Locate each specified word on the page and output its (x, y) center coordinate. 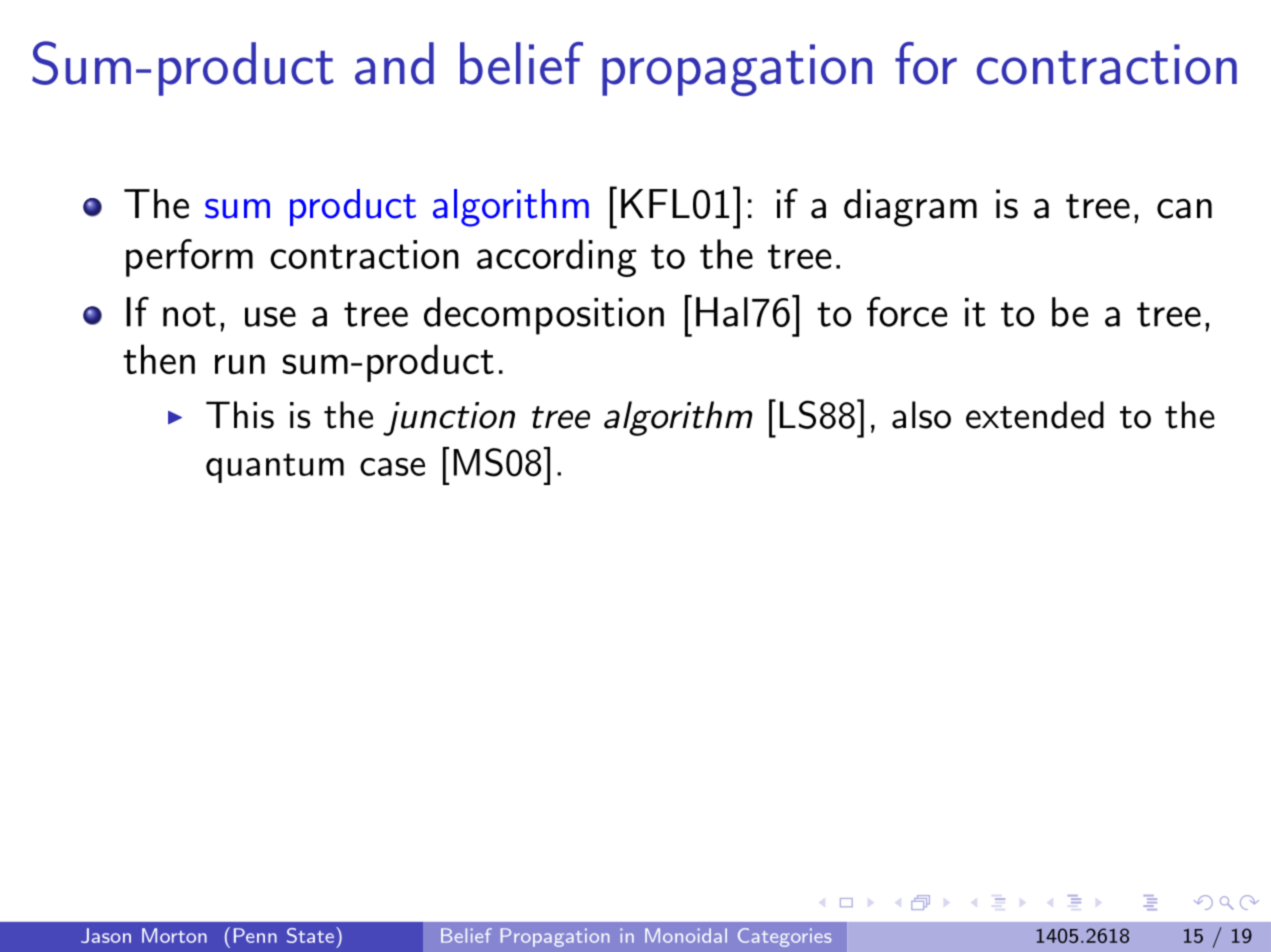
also (921, 415)
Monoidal (686, 935)
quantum (275, 468)
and (394, 63)
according (557, 258)
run (240, 364)
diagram (910, 208)
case (392, 467)
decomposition (544, 316)
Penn (255, 935)
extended (1035, 415)
